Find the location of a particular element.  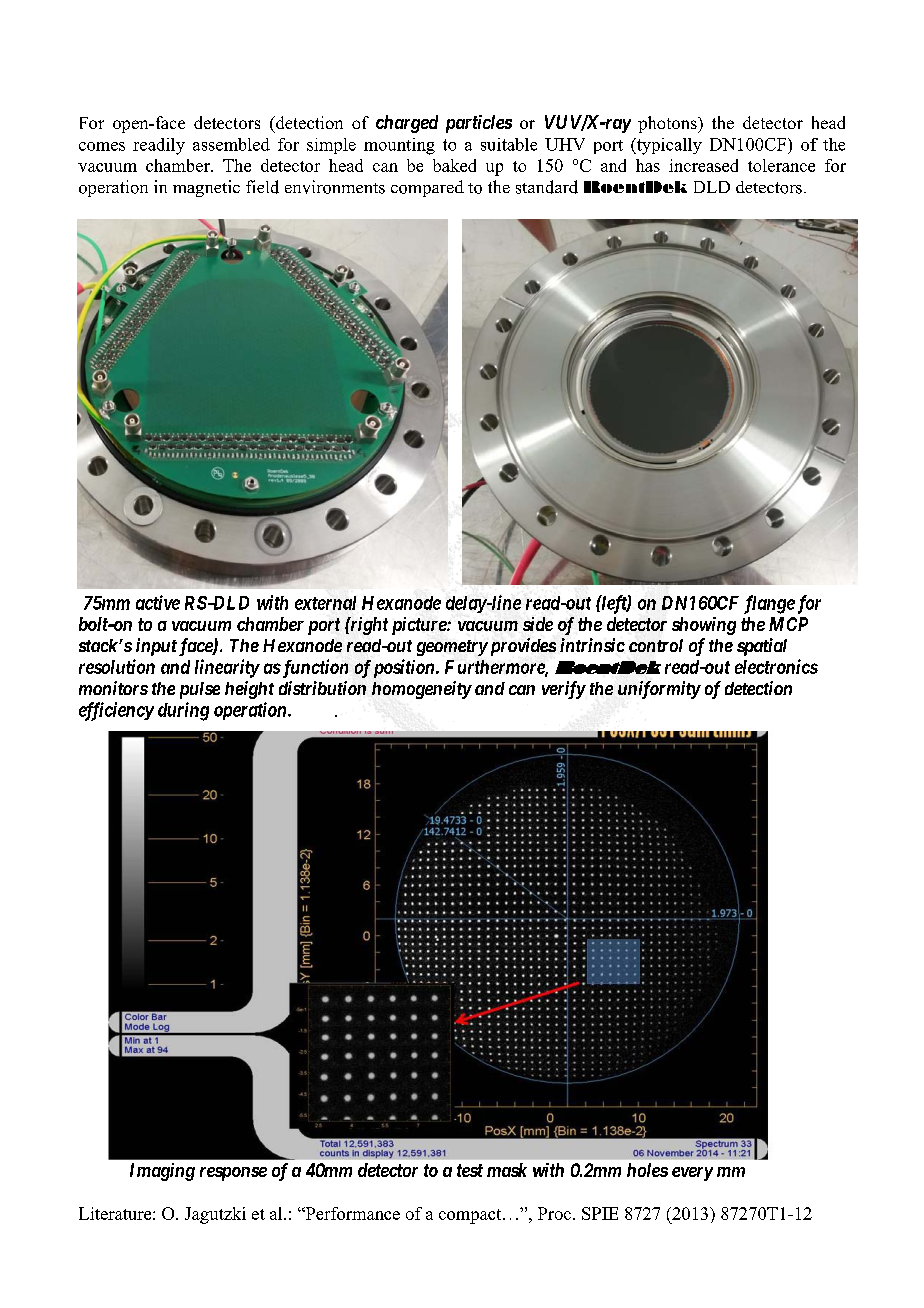

test is located at coordinates (470, 1170).
